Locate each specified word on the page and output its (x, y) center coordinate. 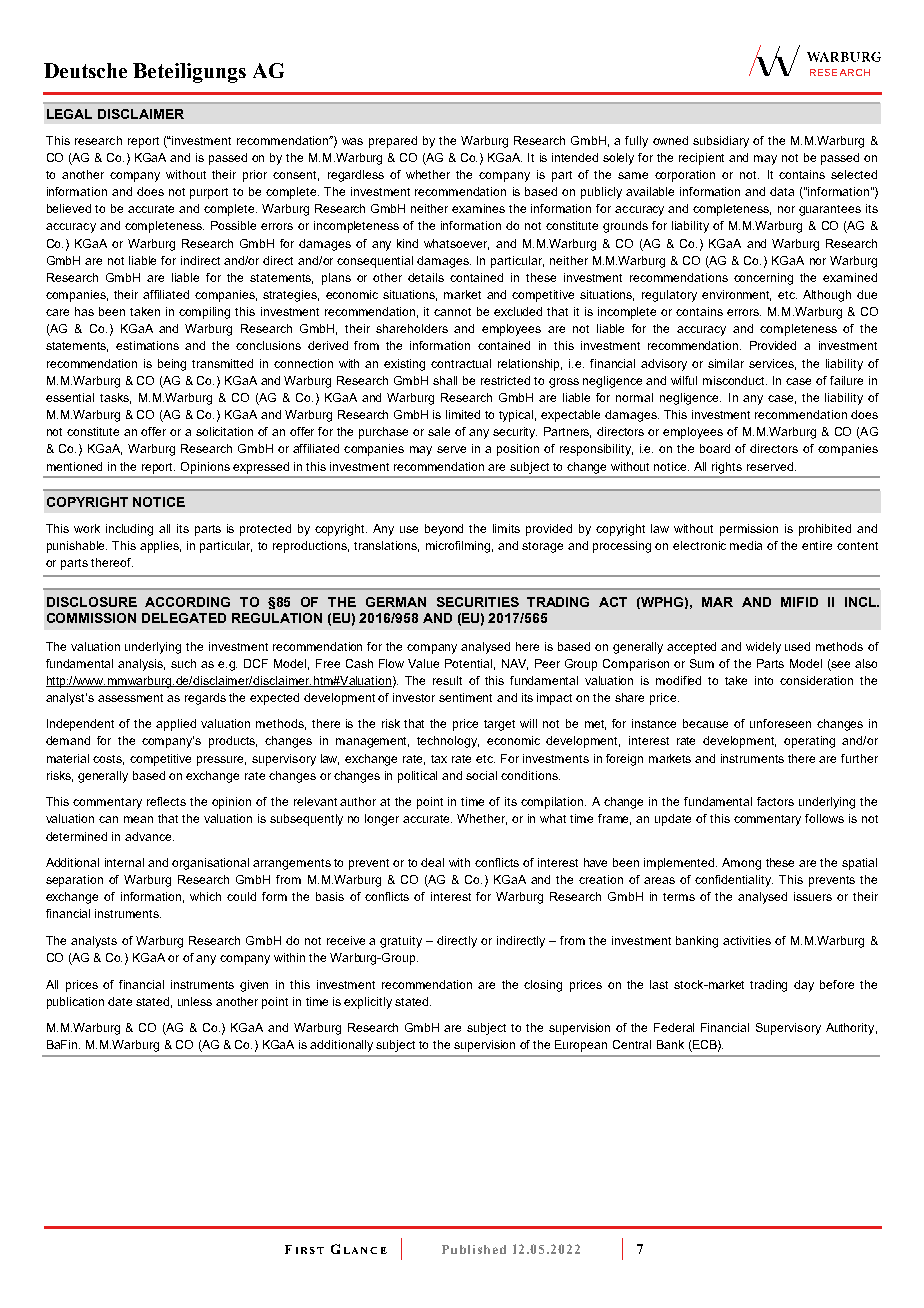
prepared (393, 142)
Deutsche (85, 70)
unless (195, 1001)
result (447, 680)
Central (632, 1044)
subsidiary (721, 142)
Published (474, 1249)
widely (763, 648)
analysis (141, 665)
